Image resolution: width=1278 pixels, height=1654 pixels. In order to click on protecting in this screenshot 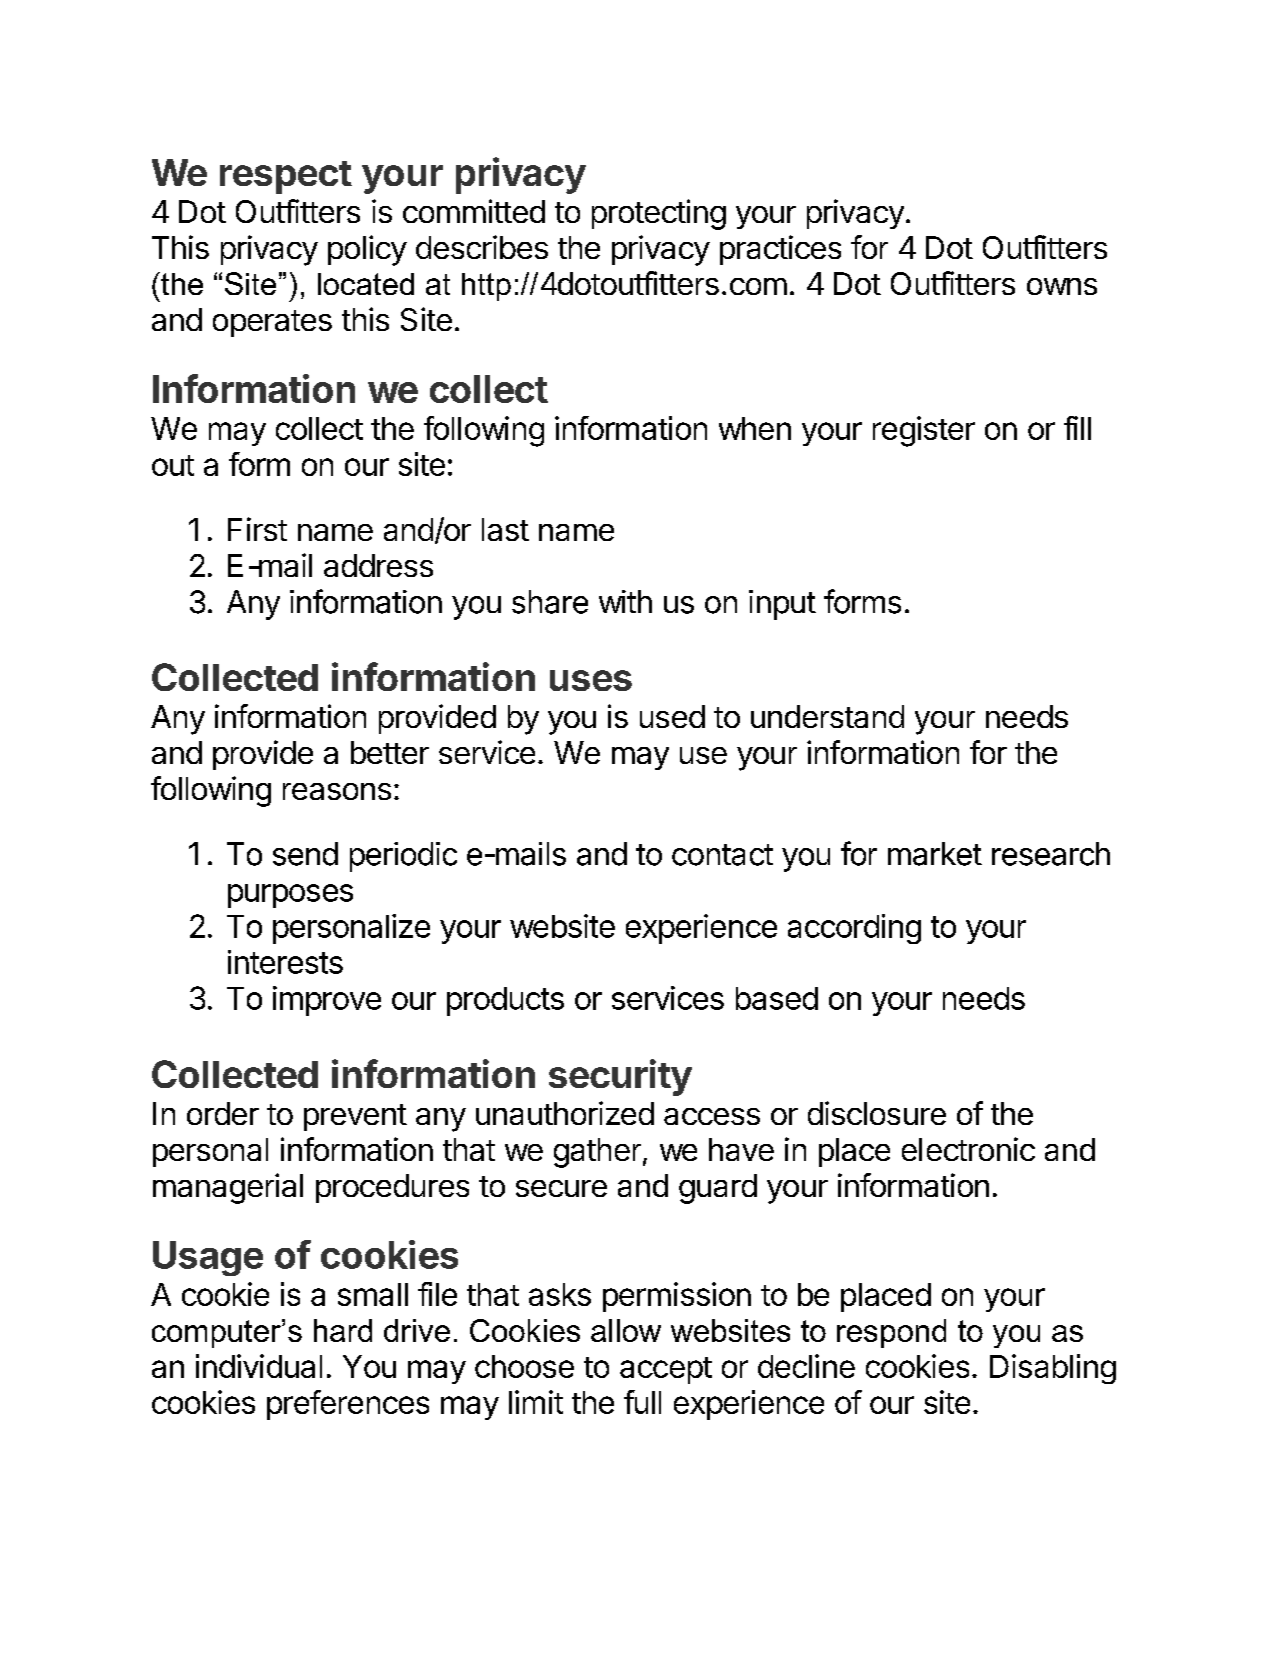, I will do `click(659, 214)`.
